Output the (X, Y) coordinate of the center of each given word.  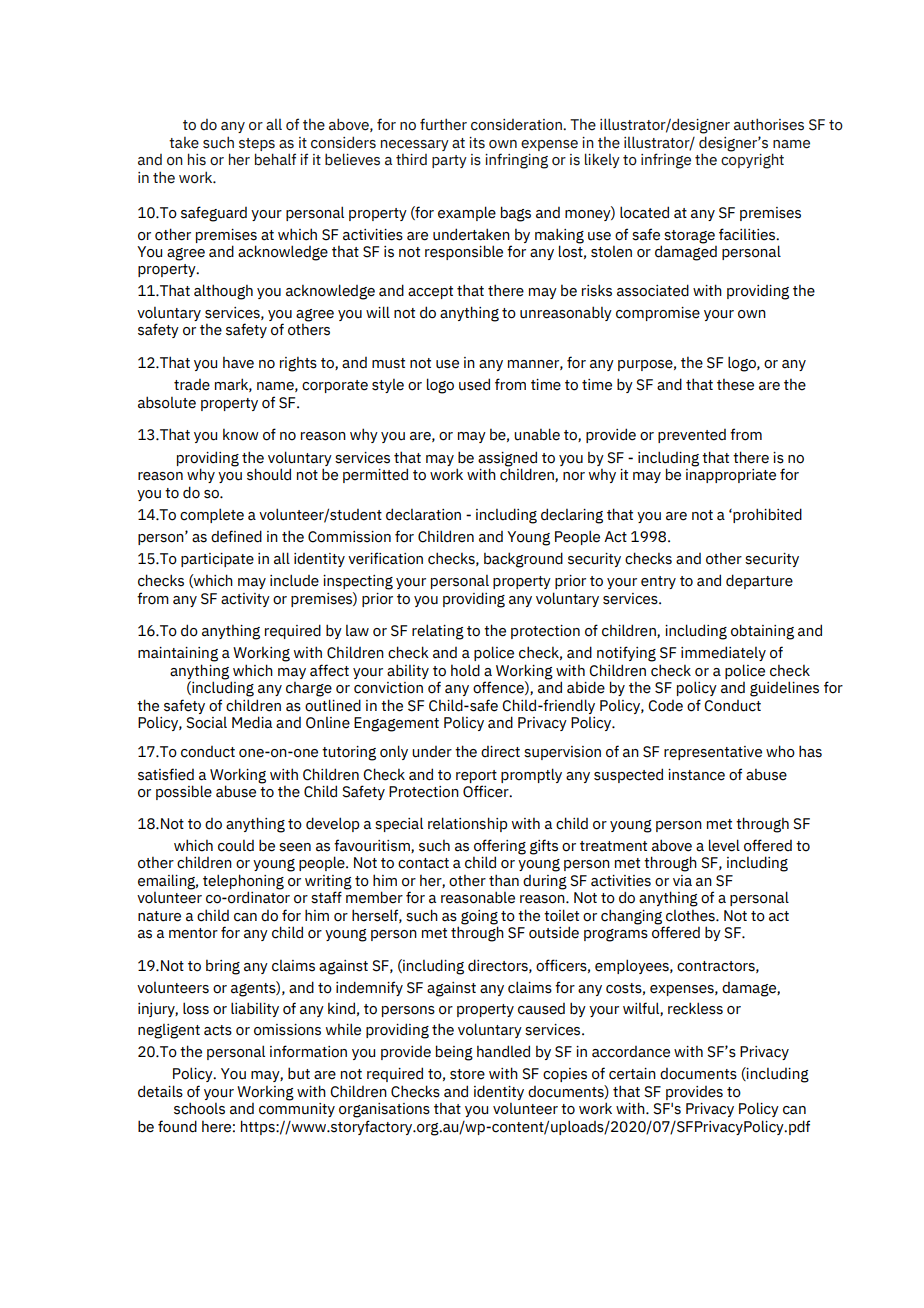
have (238, 363)
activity (245, 600)
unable (537, 434)
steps (257, 144)
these (735, 385)
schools (199, 1108)
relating (438, 632)
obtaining (762, 632)
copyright (752, 160)
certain (632, 1074)
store (467, 1074)
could (236, 846)
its (477, 143)
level (724, 845)
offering (500, 847)
